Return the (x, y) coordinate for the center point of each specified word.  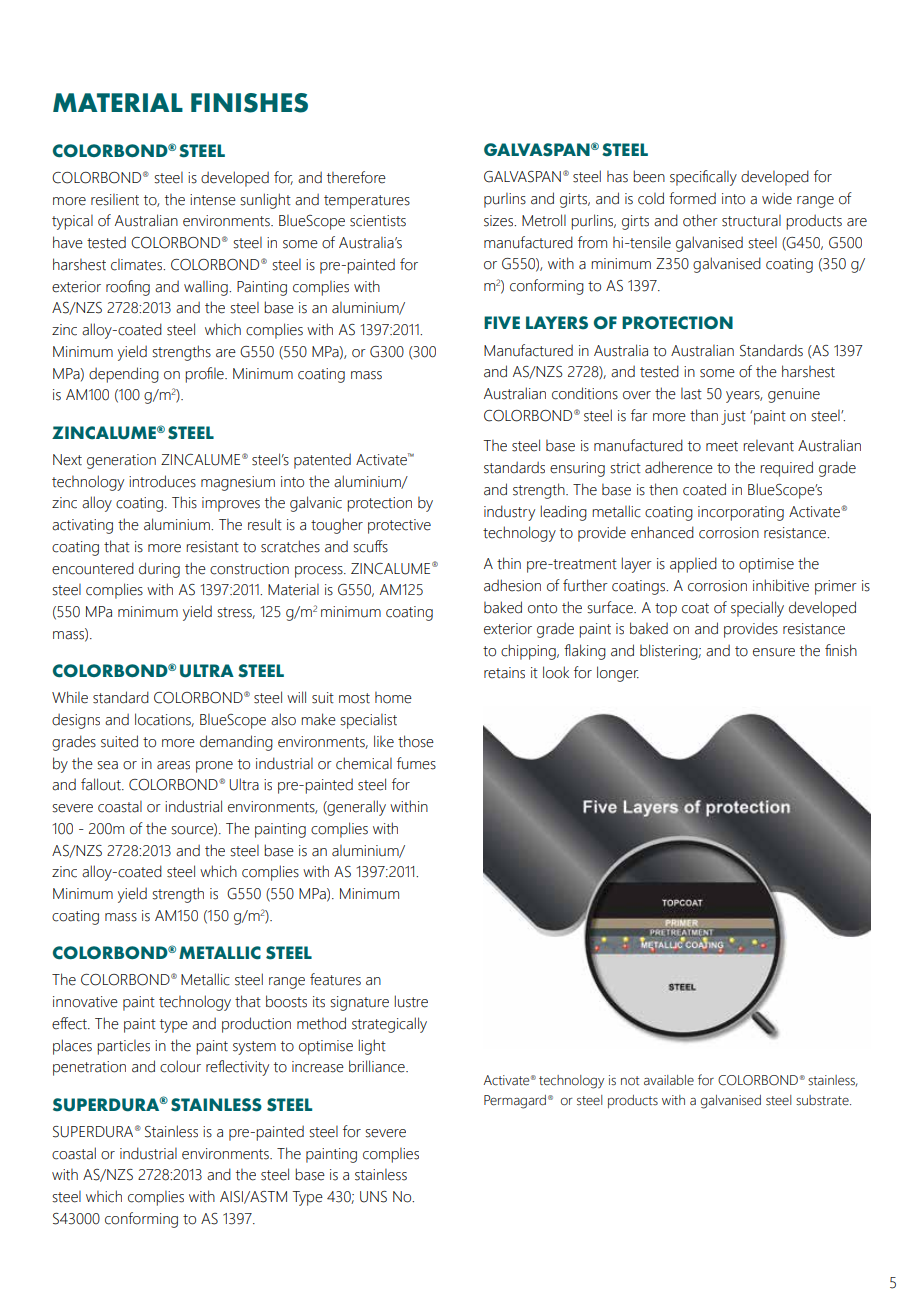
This (184, 502)
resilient (115, 200)
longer (618, 674)
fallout (102, 784)
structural (751, 221)
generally (356, 808)
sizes (499, 221)
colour (180, 1066)
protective (399, 526)
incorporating (741, 513)
